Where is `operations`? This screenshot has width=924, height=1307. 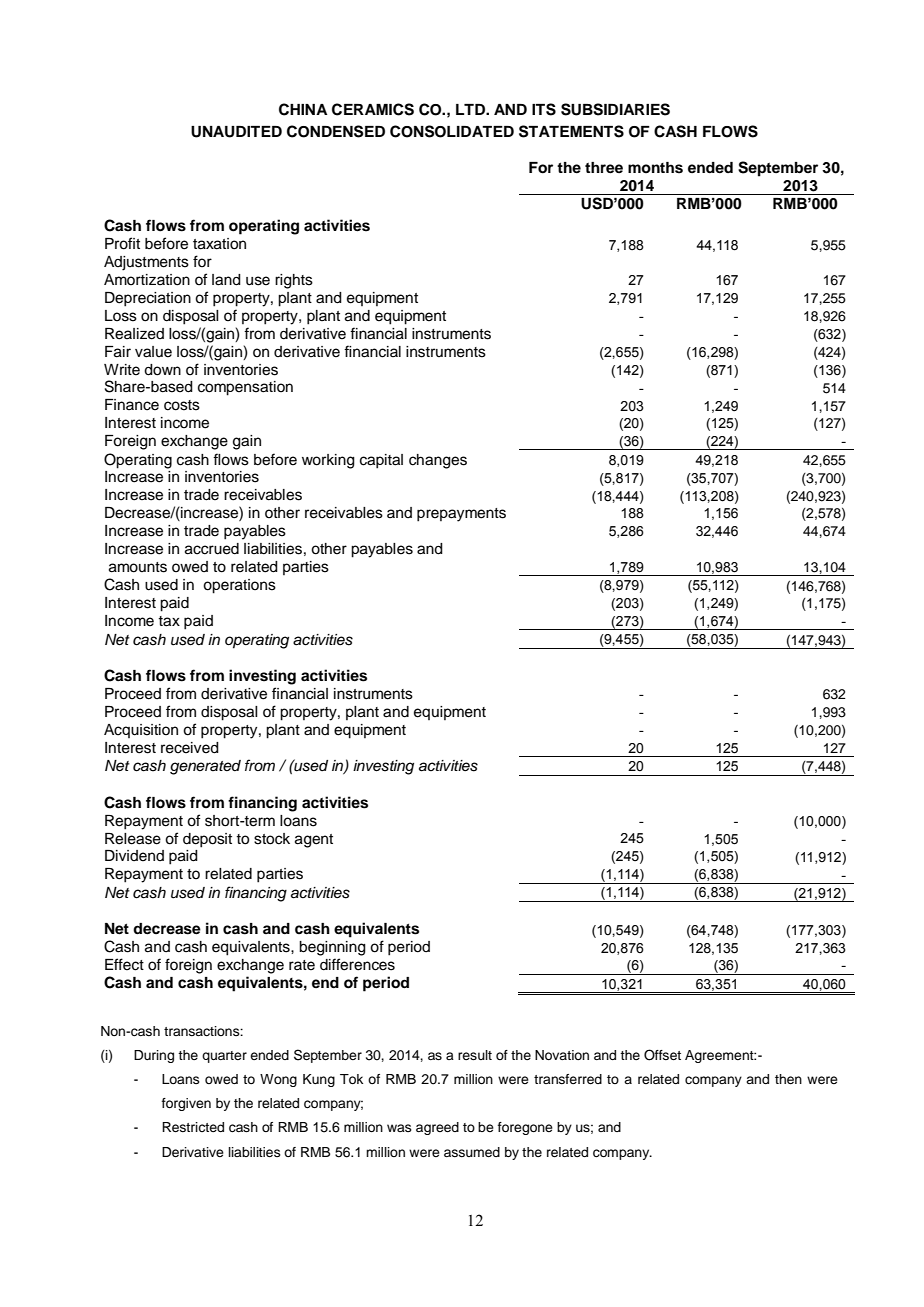 operations is located at coordinates (239, 586).
